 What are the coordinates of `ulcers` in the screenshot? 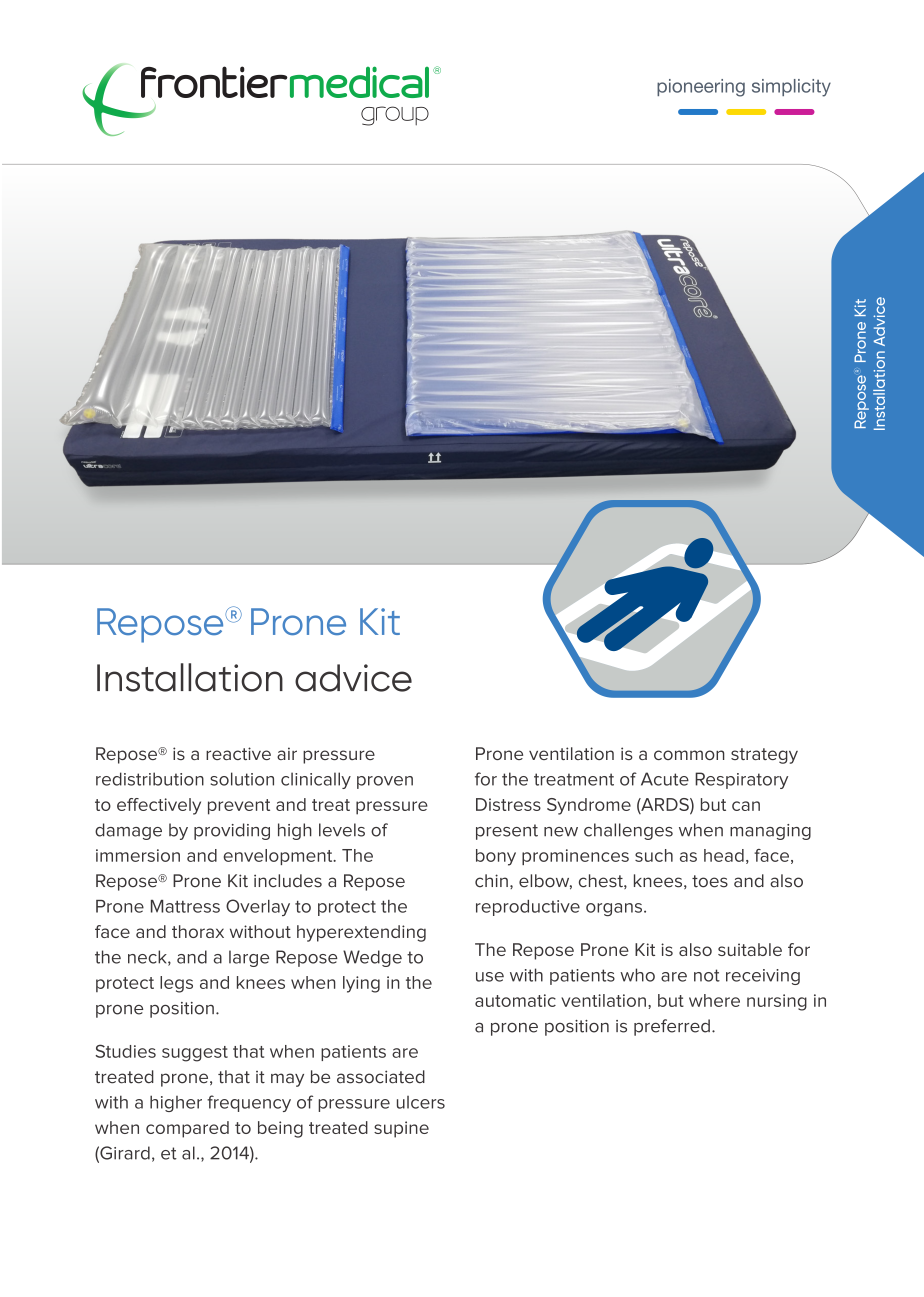 It's located at (421, 1102).
